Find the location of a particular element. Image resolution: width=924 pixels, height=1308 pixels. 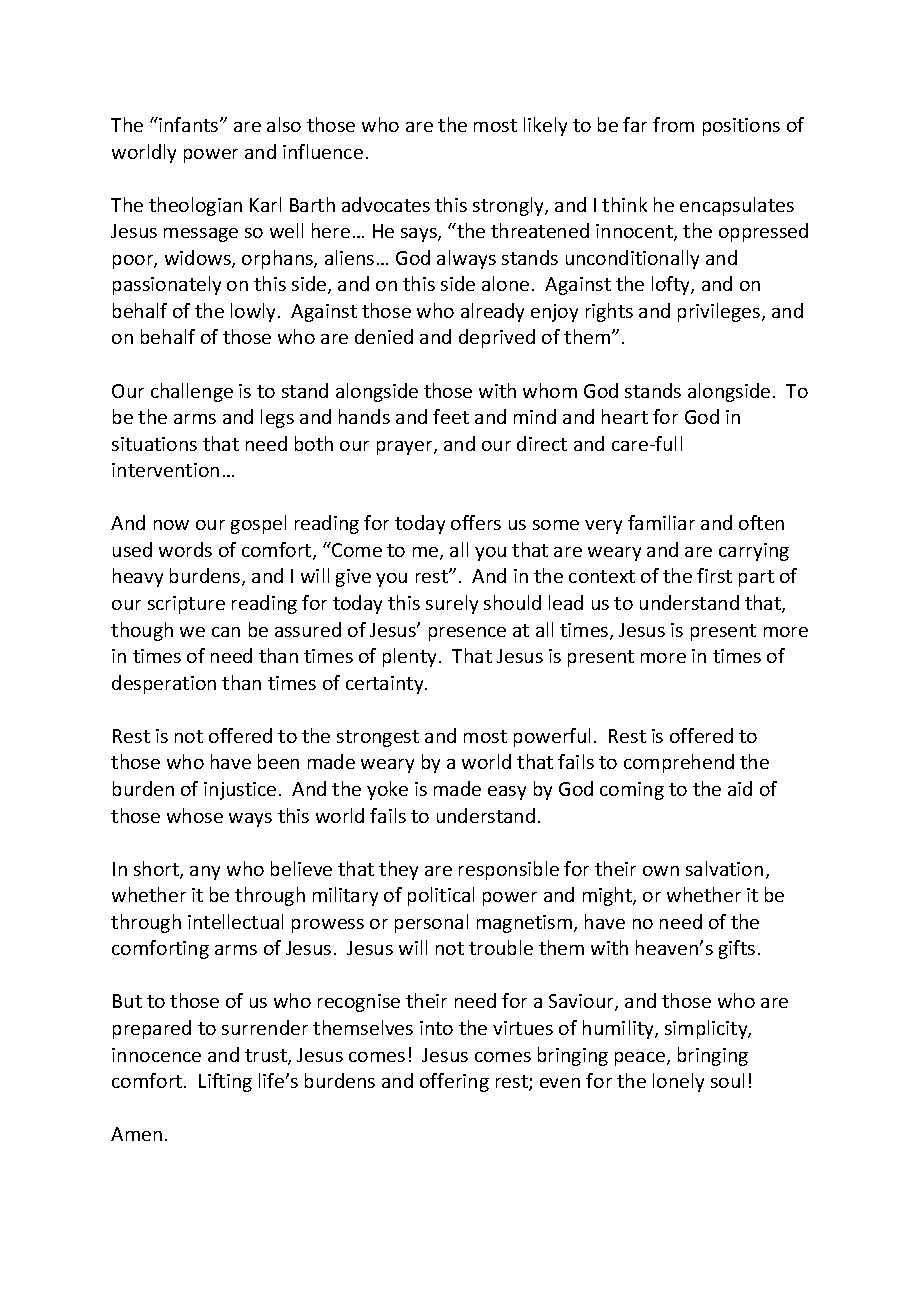

own is located at coordinates (661, 871).
